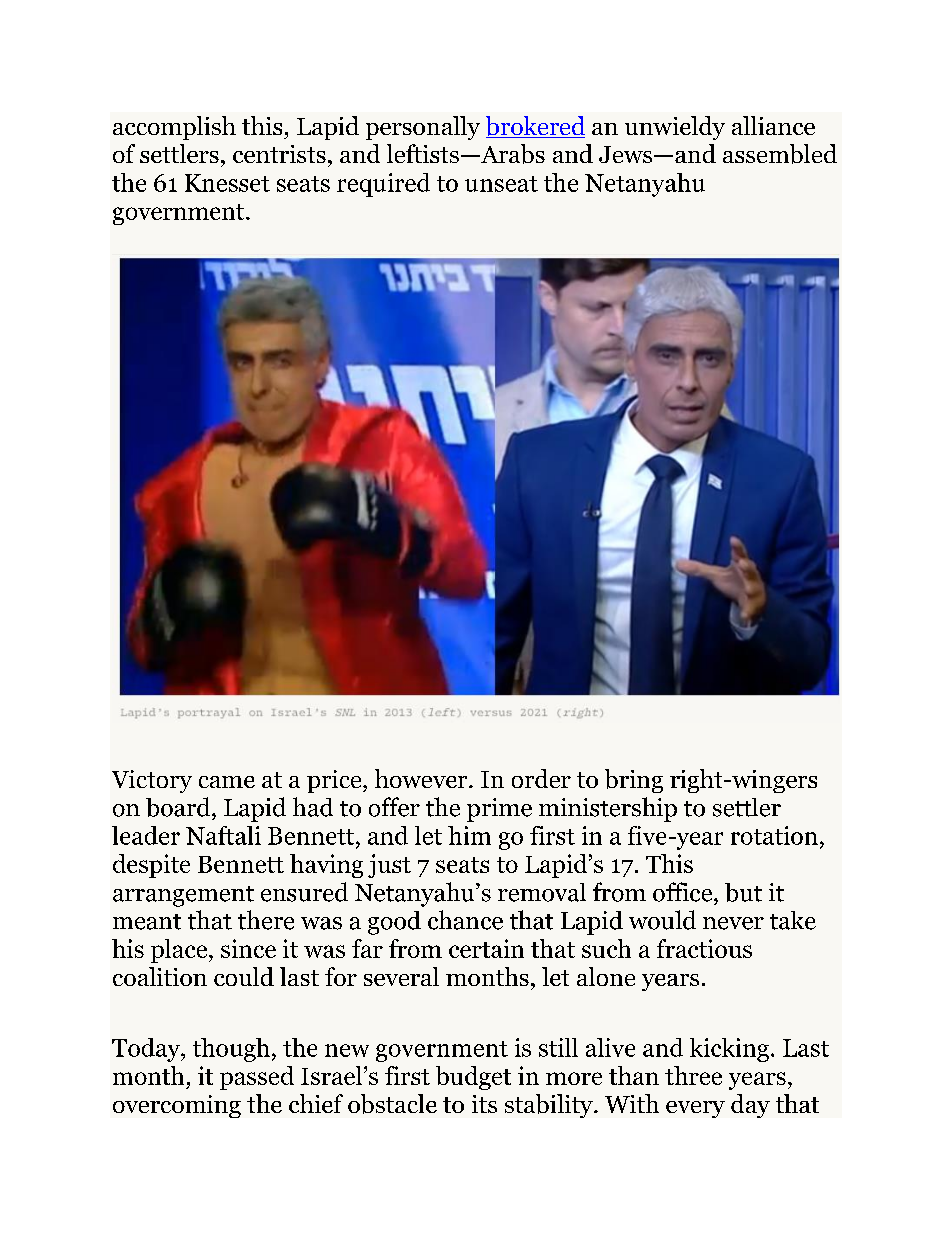 The width and height of the image is (952, 1233). Describe the element at coordinates (501, 184) in the image. I see `unseat` at that location.
